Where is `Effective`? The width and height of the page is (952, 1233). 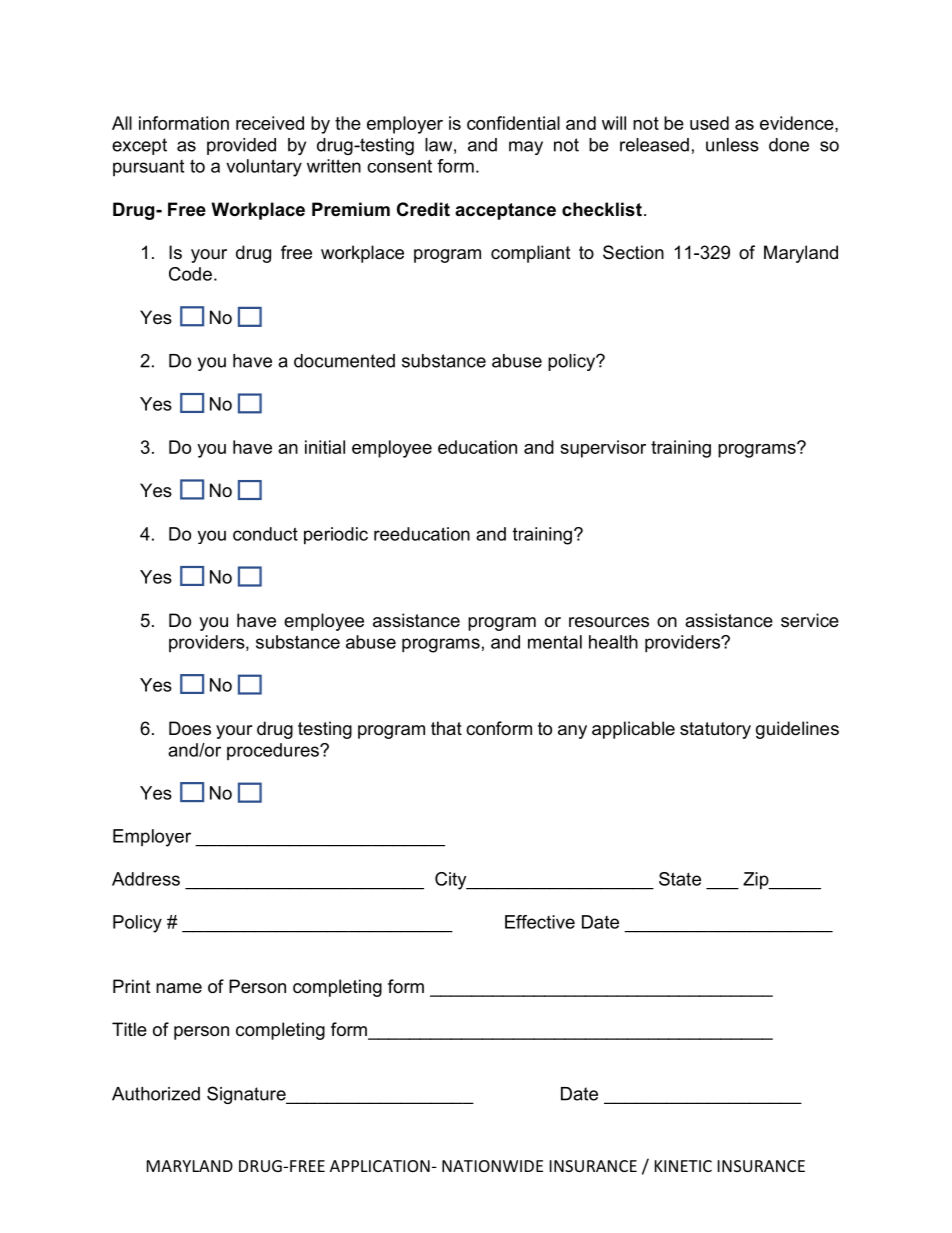
Effective is located at coordinates (540, 922).
